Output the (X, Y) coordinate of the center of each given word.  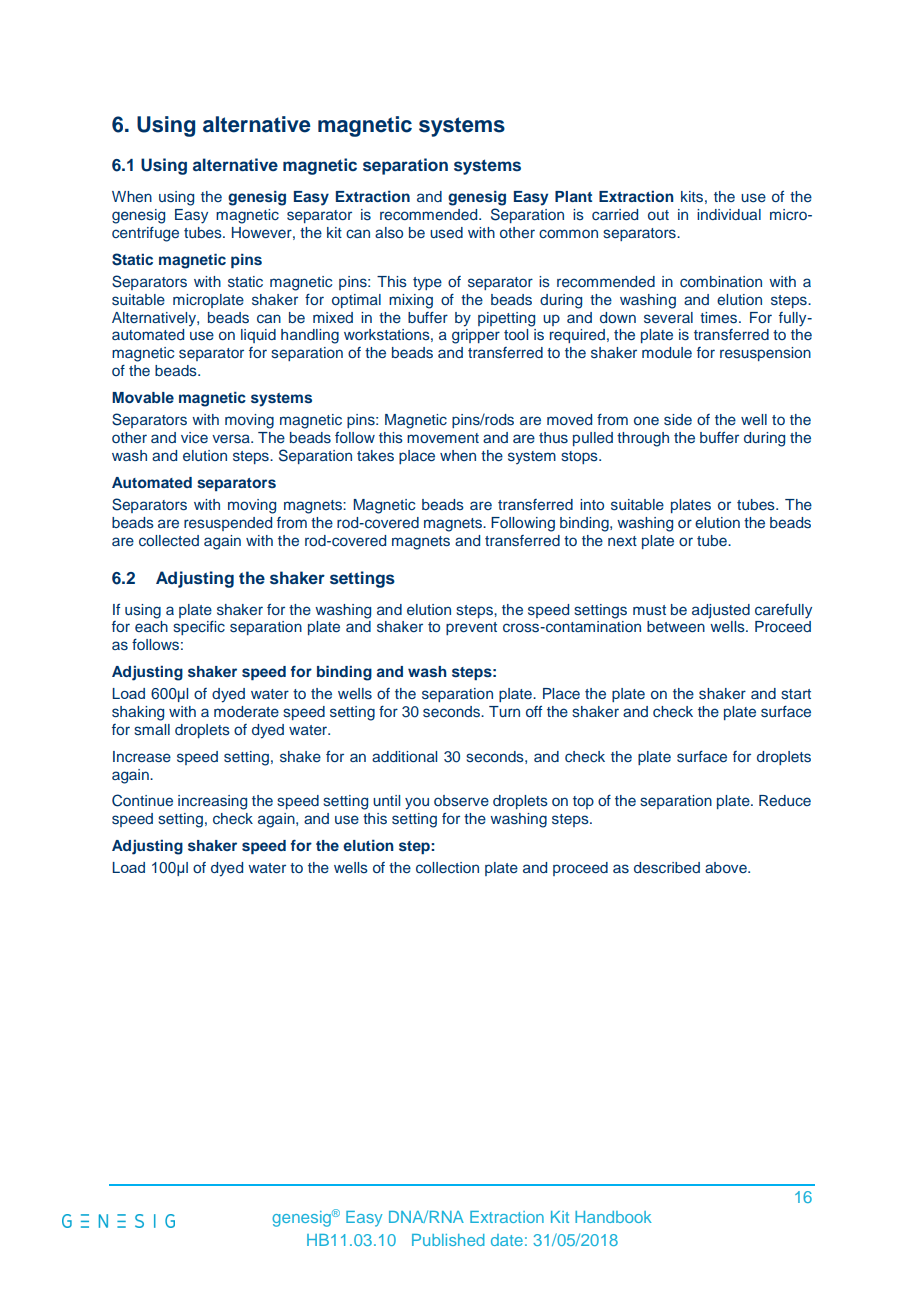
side (678, 420)
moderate (246, 711)
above (727, 867)
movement (443, 438)
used (446, 232)
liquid (258, 336)
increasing (212, 802)
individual (729, 214)
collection (447, 867)
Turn (504, 711)
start (796, 694)
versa (232, 439)
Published (448, 1240)
